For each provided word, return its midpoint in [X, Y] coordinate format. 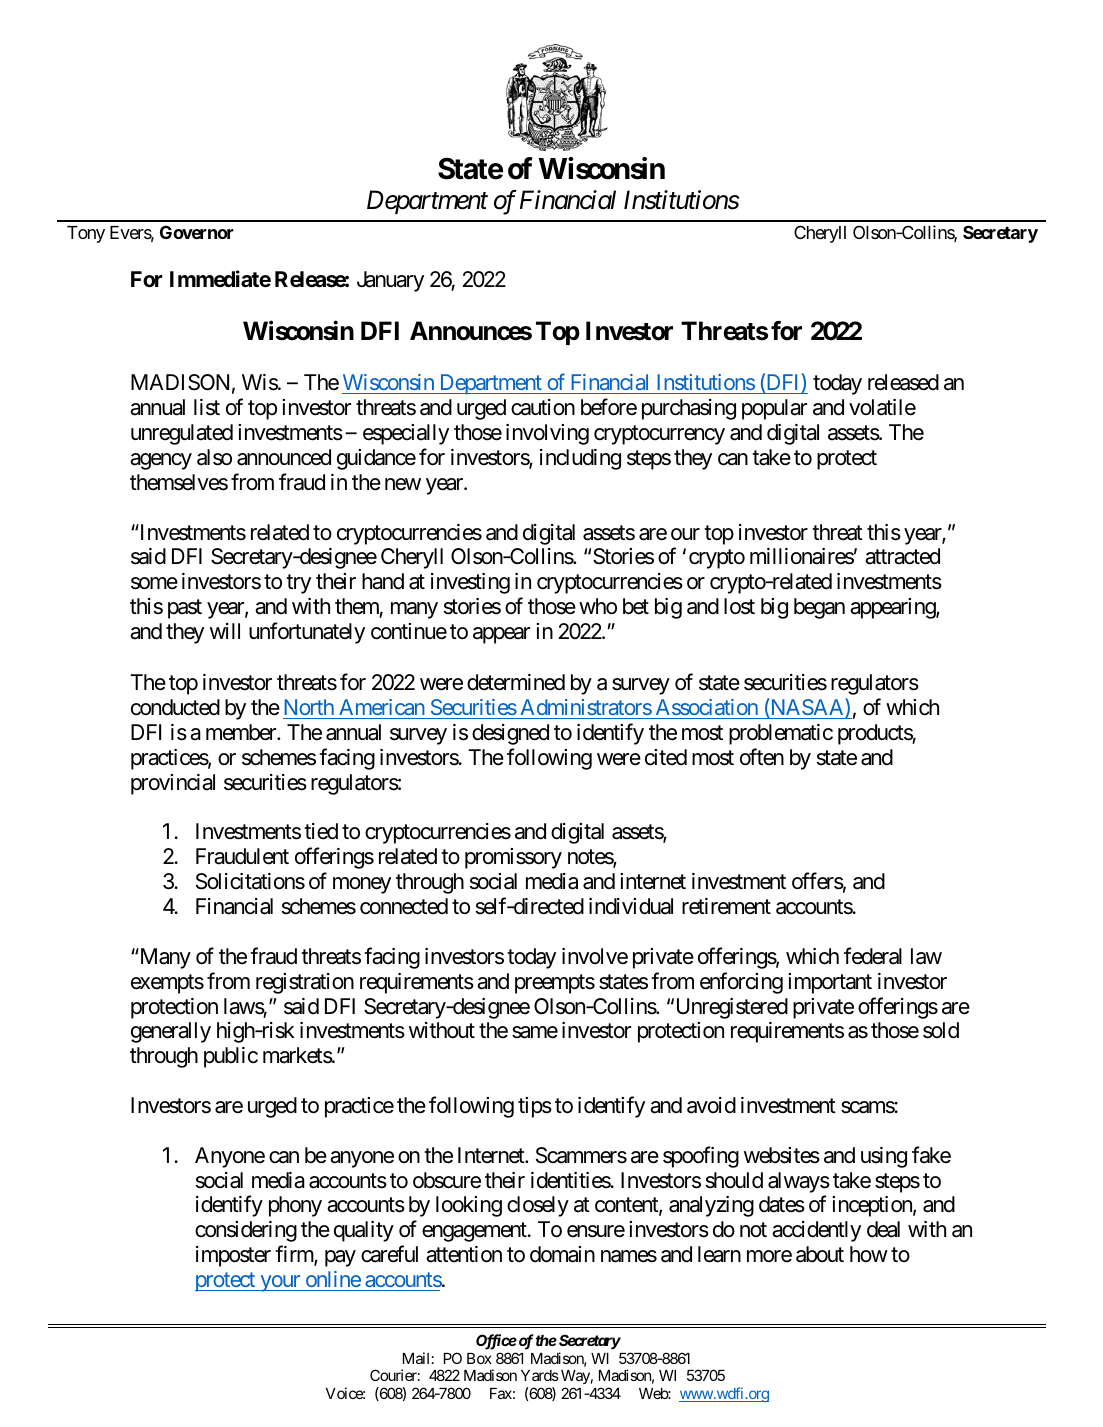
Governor [197, 232]
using [884, 1157]
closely [538, 1206]
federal [873, 956]
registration [305, 983]
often [762, 757]
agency [161, 461]
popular [774, 409]
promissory [513, 858]
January [390, 281]
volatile [882, 407]
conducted [175, 707]
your [280, 1283]
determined [516, 682]
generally [171, 1032]
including [580, 459]
